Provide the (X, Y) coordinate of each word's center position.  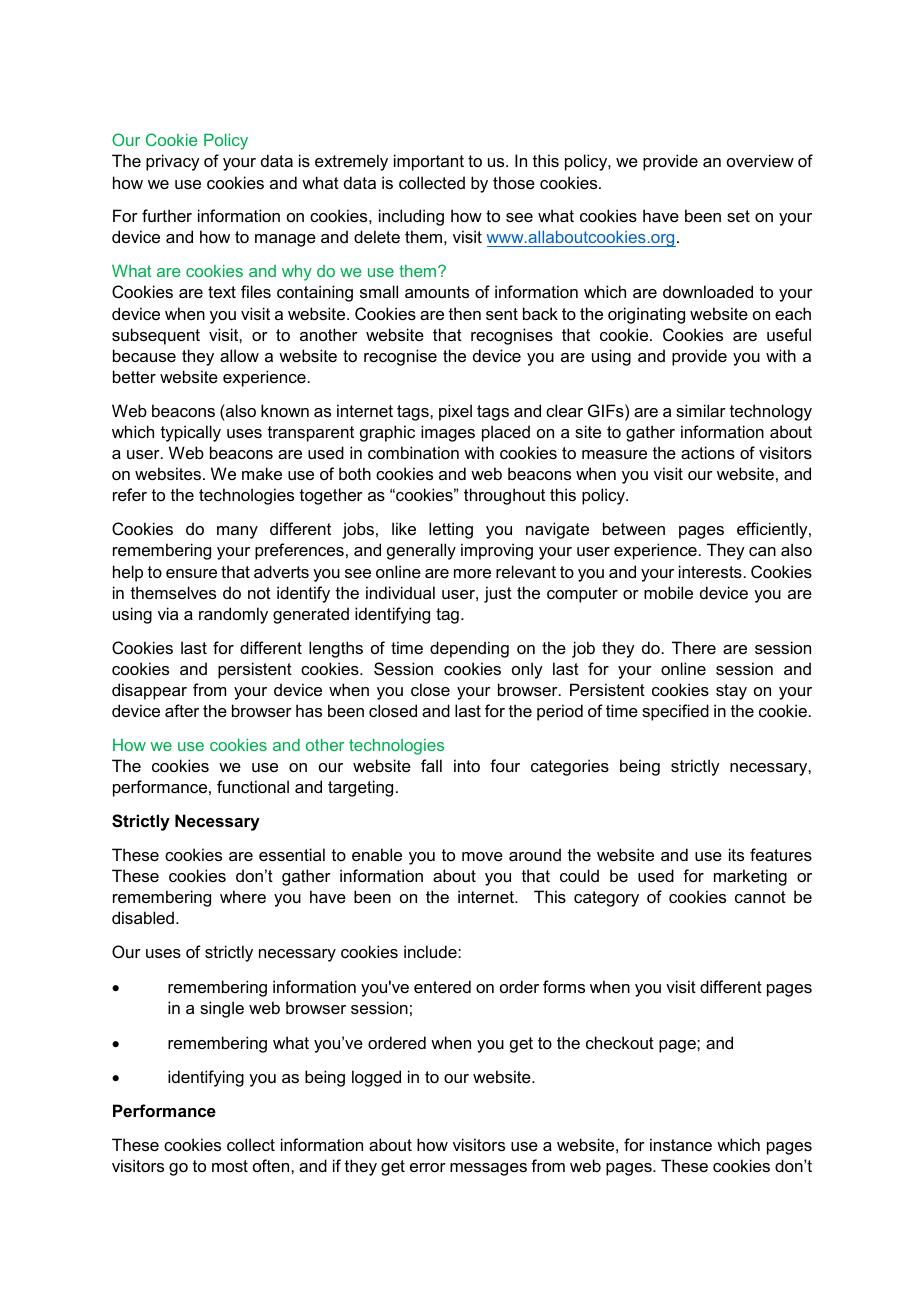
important (429, 162)
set (738, 216)
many (237, 532)
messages (488, 1169)
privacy (173, 162)
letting (451, 530)
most (230, 1166)
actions (708, 452)
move (482, 856)
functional (253, 786)
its (736, 854)
